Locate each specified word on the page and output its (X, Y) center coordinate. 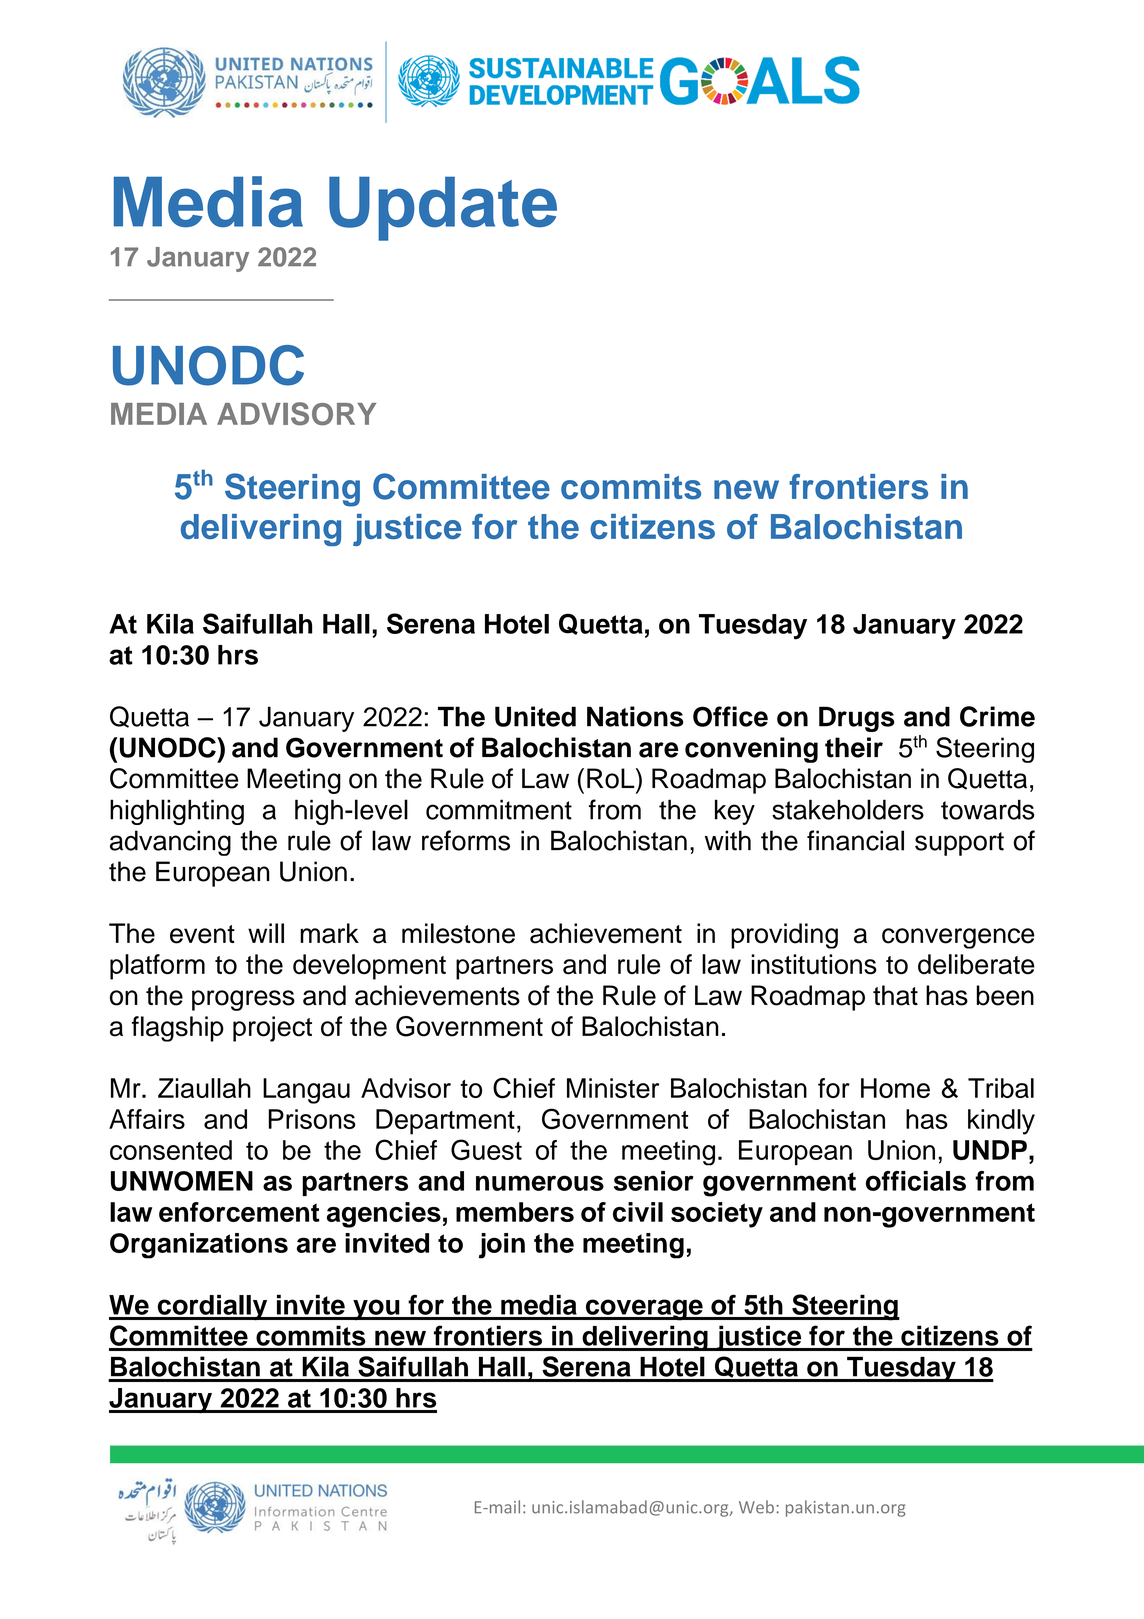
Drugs (857, 719)
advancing (170, 843)
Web (756, 1507)
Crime (997, 716)
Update (443, 208)
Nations (635, 716)
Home (895, 1088)
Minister (613, 1088)
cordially (212, 1307)
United (535, 716)
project (272, 1029)
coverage (644, 1310)
